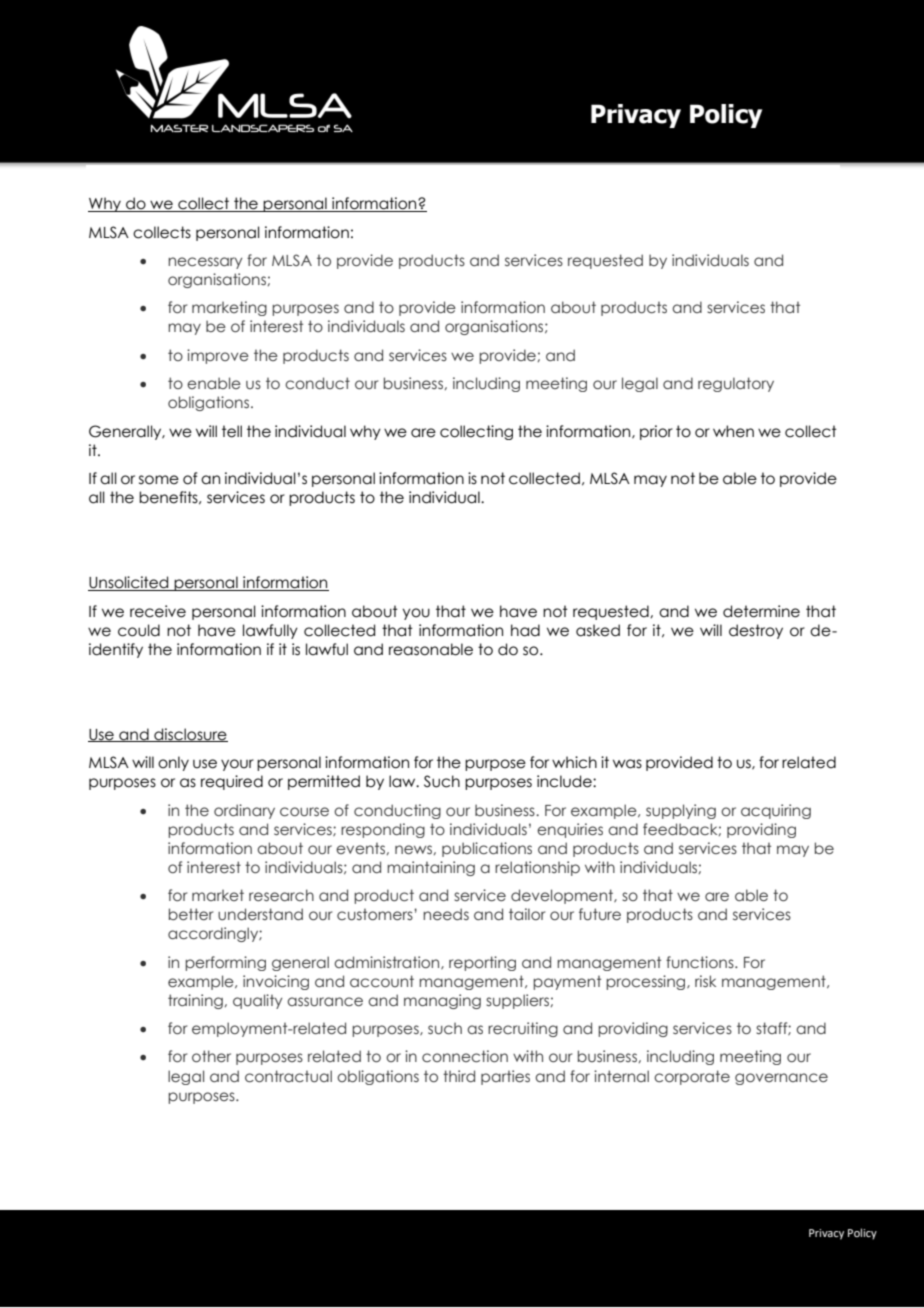 The image size is (924, 1308). I want to click on destroy, so click(756, 631).
